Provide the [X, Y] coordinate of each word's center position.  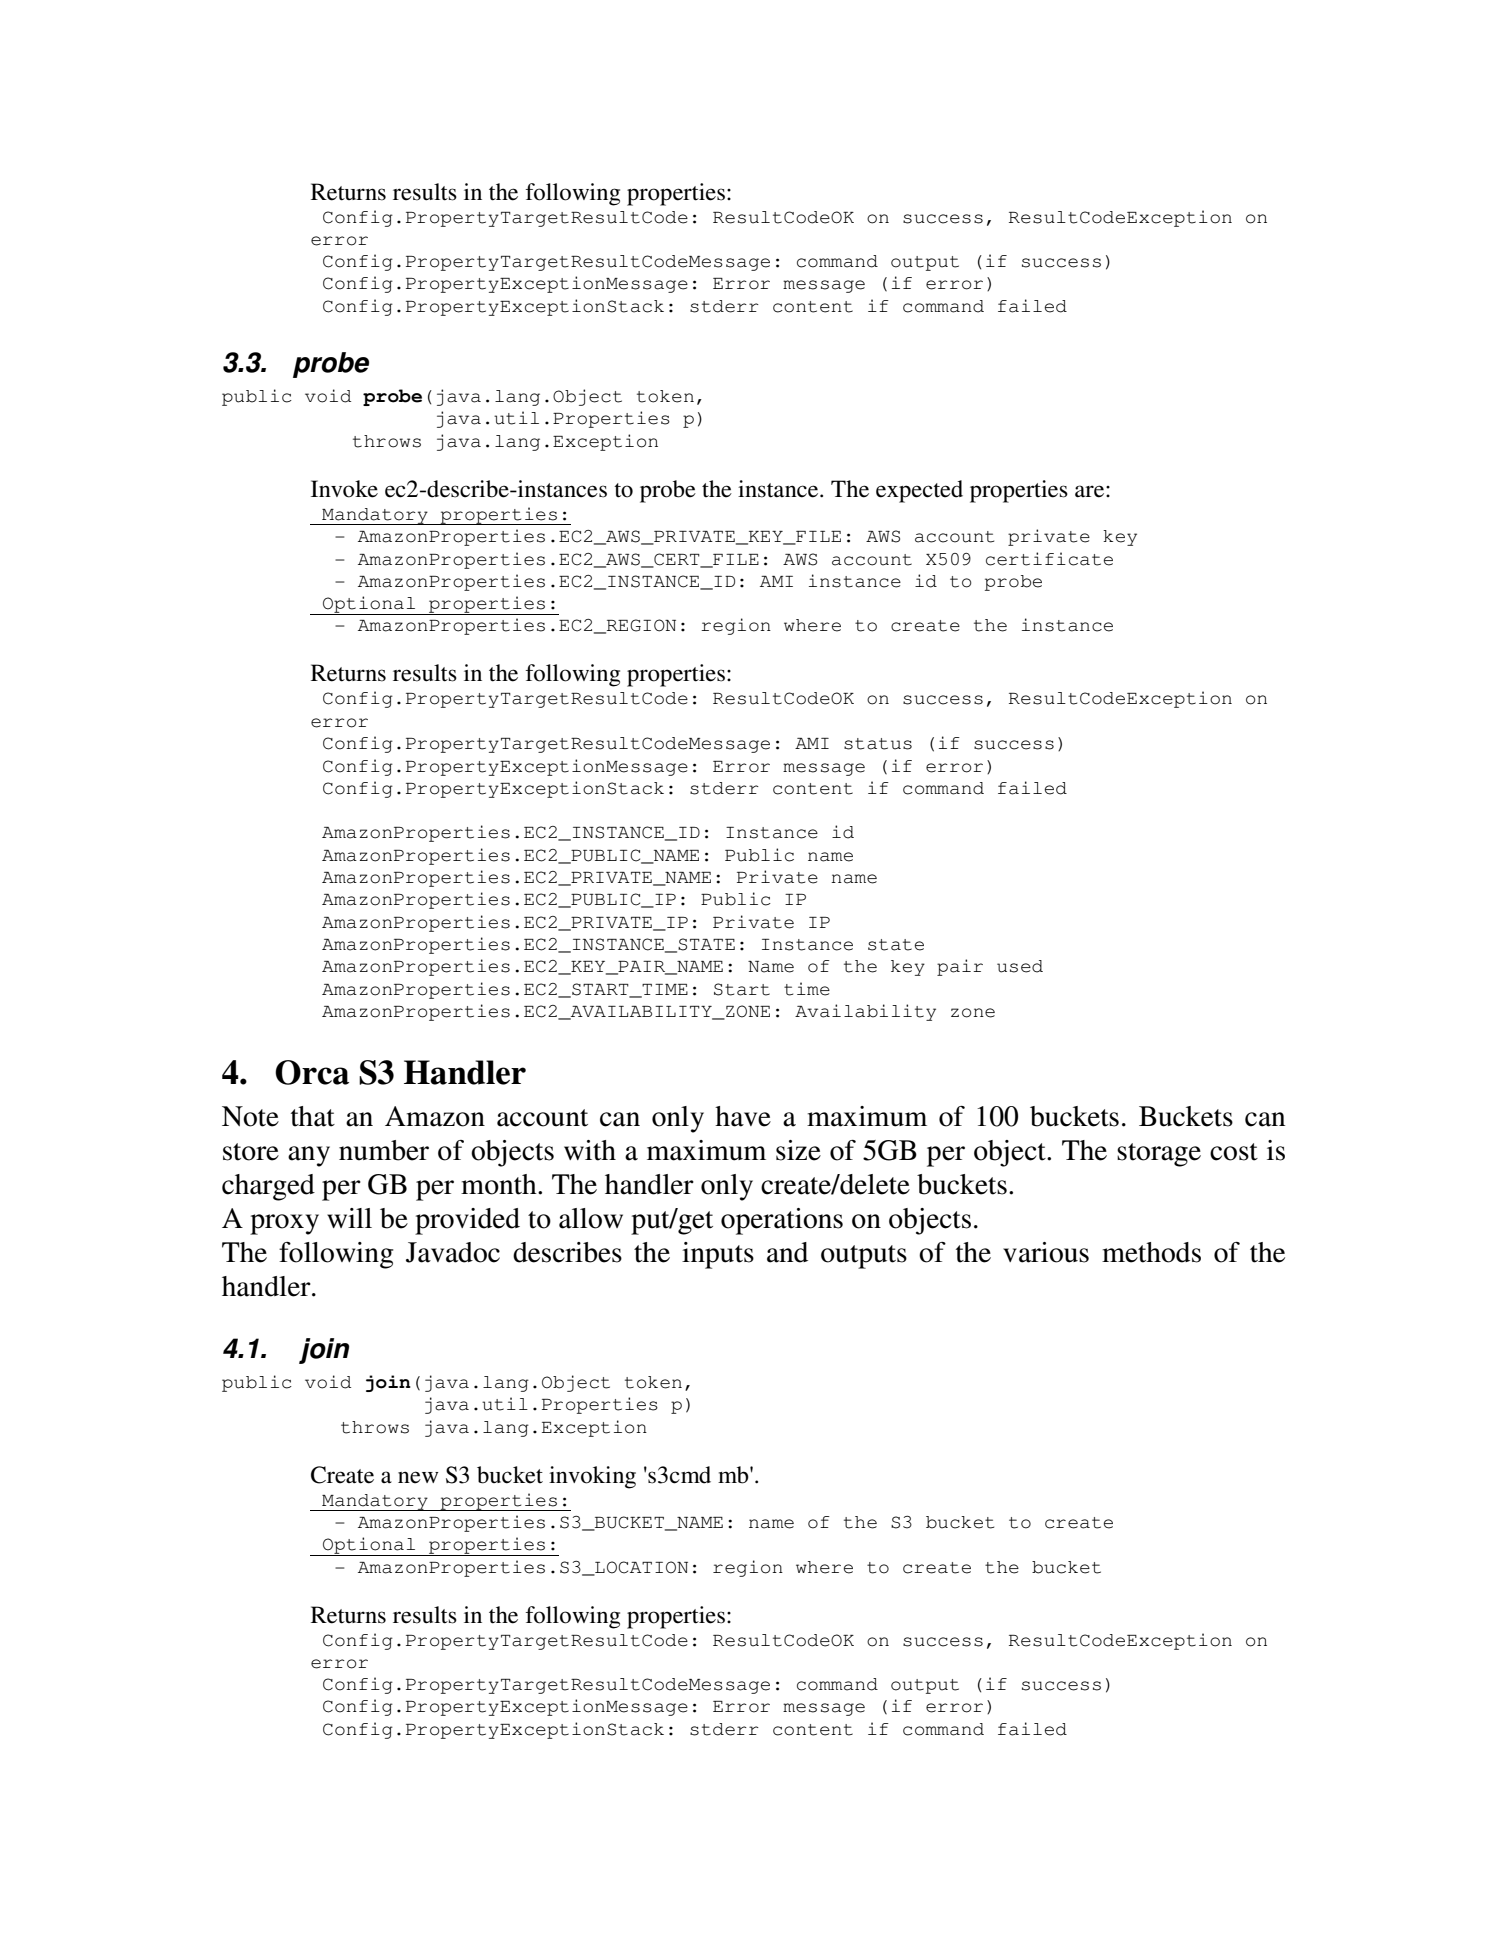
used [1020, 966]
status [878, 744]
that [313, 1116]
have [743, 1116]
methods [1151, 1252]
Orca [312, 1072]
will [349, 1218]
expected [919, 491]
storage [1159, 1155]
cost [1234, 1152]
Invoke [344, 489]
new [418, 1477]
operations [782, 1221]
